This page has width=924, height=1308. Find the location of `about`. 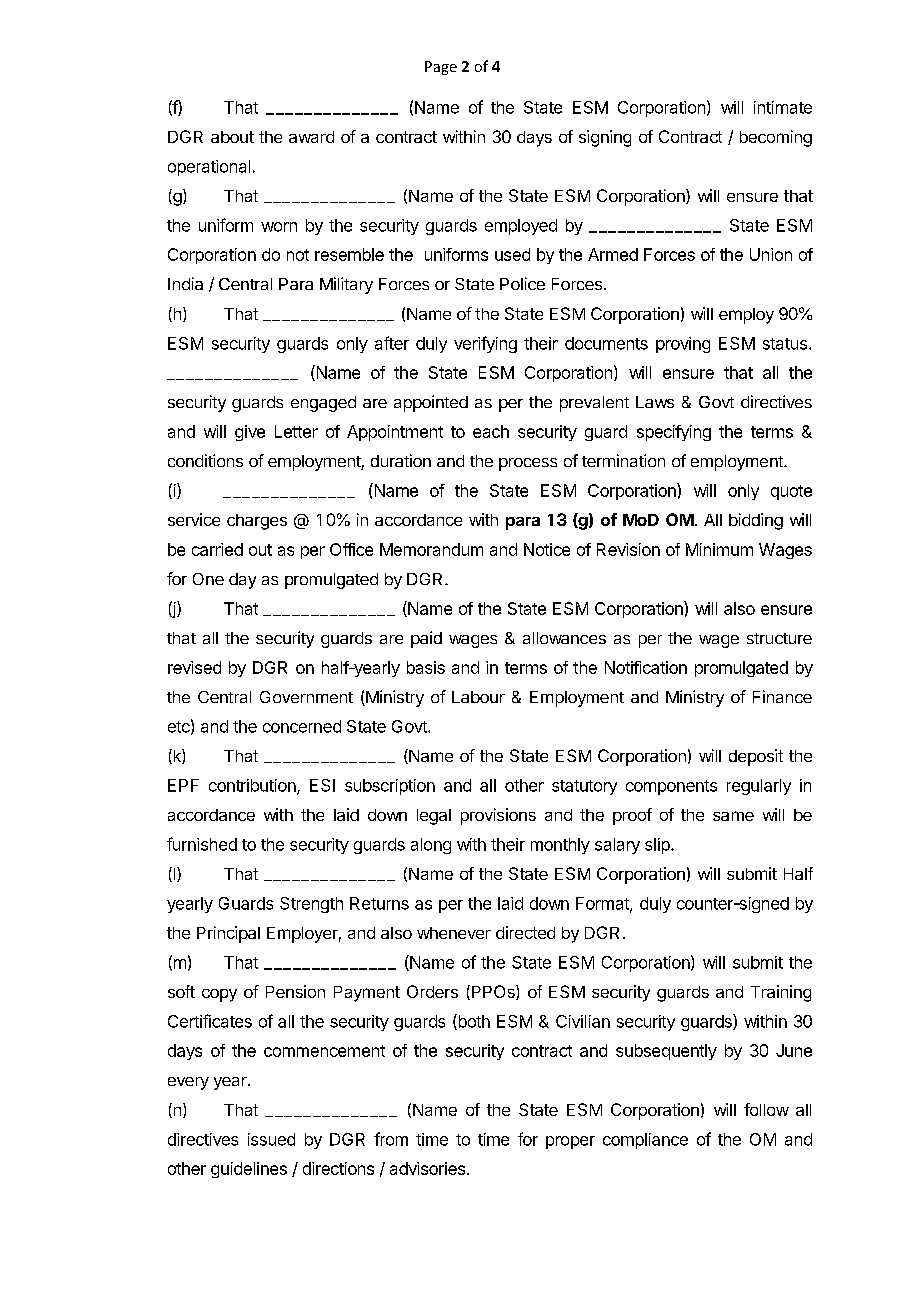

about is located at coordinates (232, 137).
